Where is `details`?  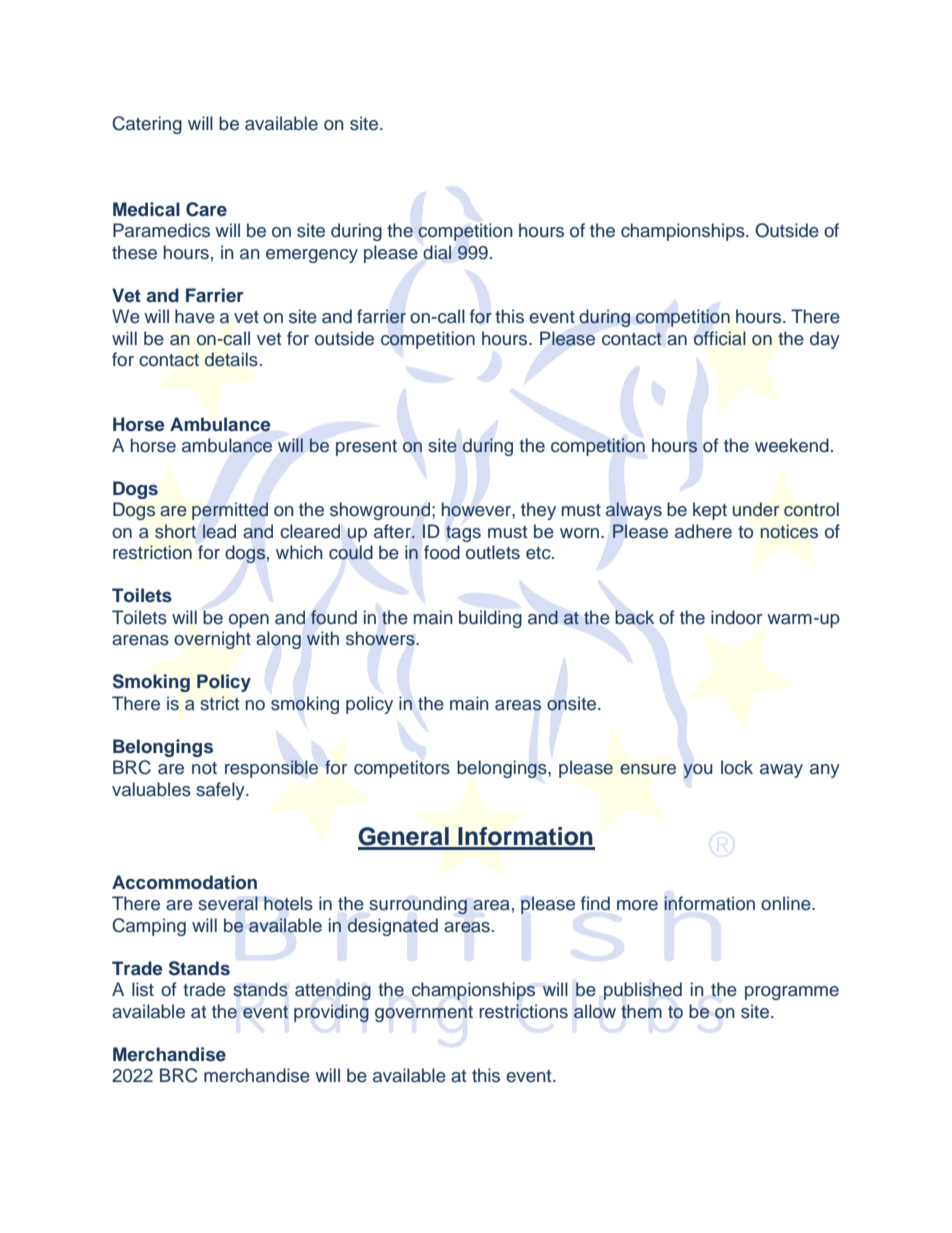 details is located at coordinates (231, 359).
